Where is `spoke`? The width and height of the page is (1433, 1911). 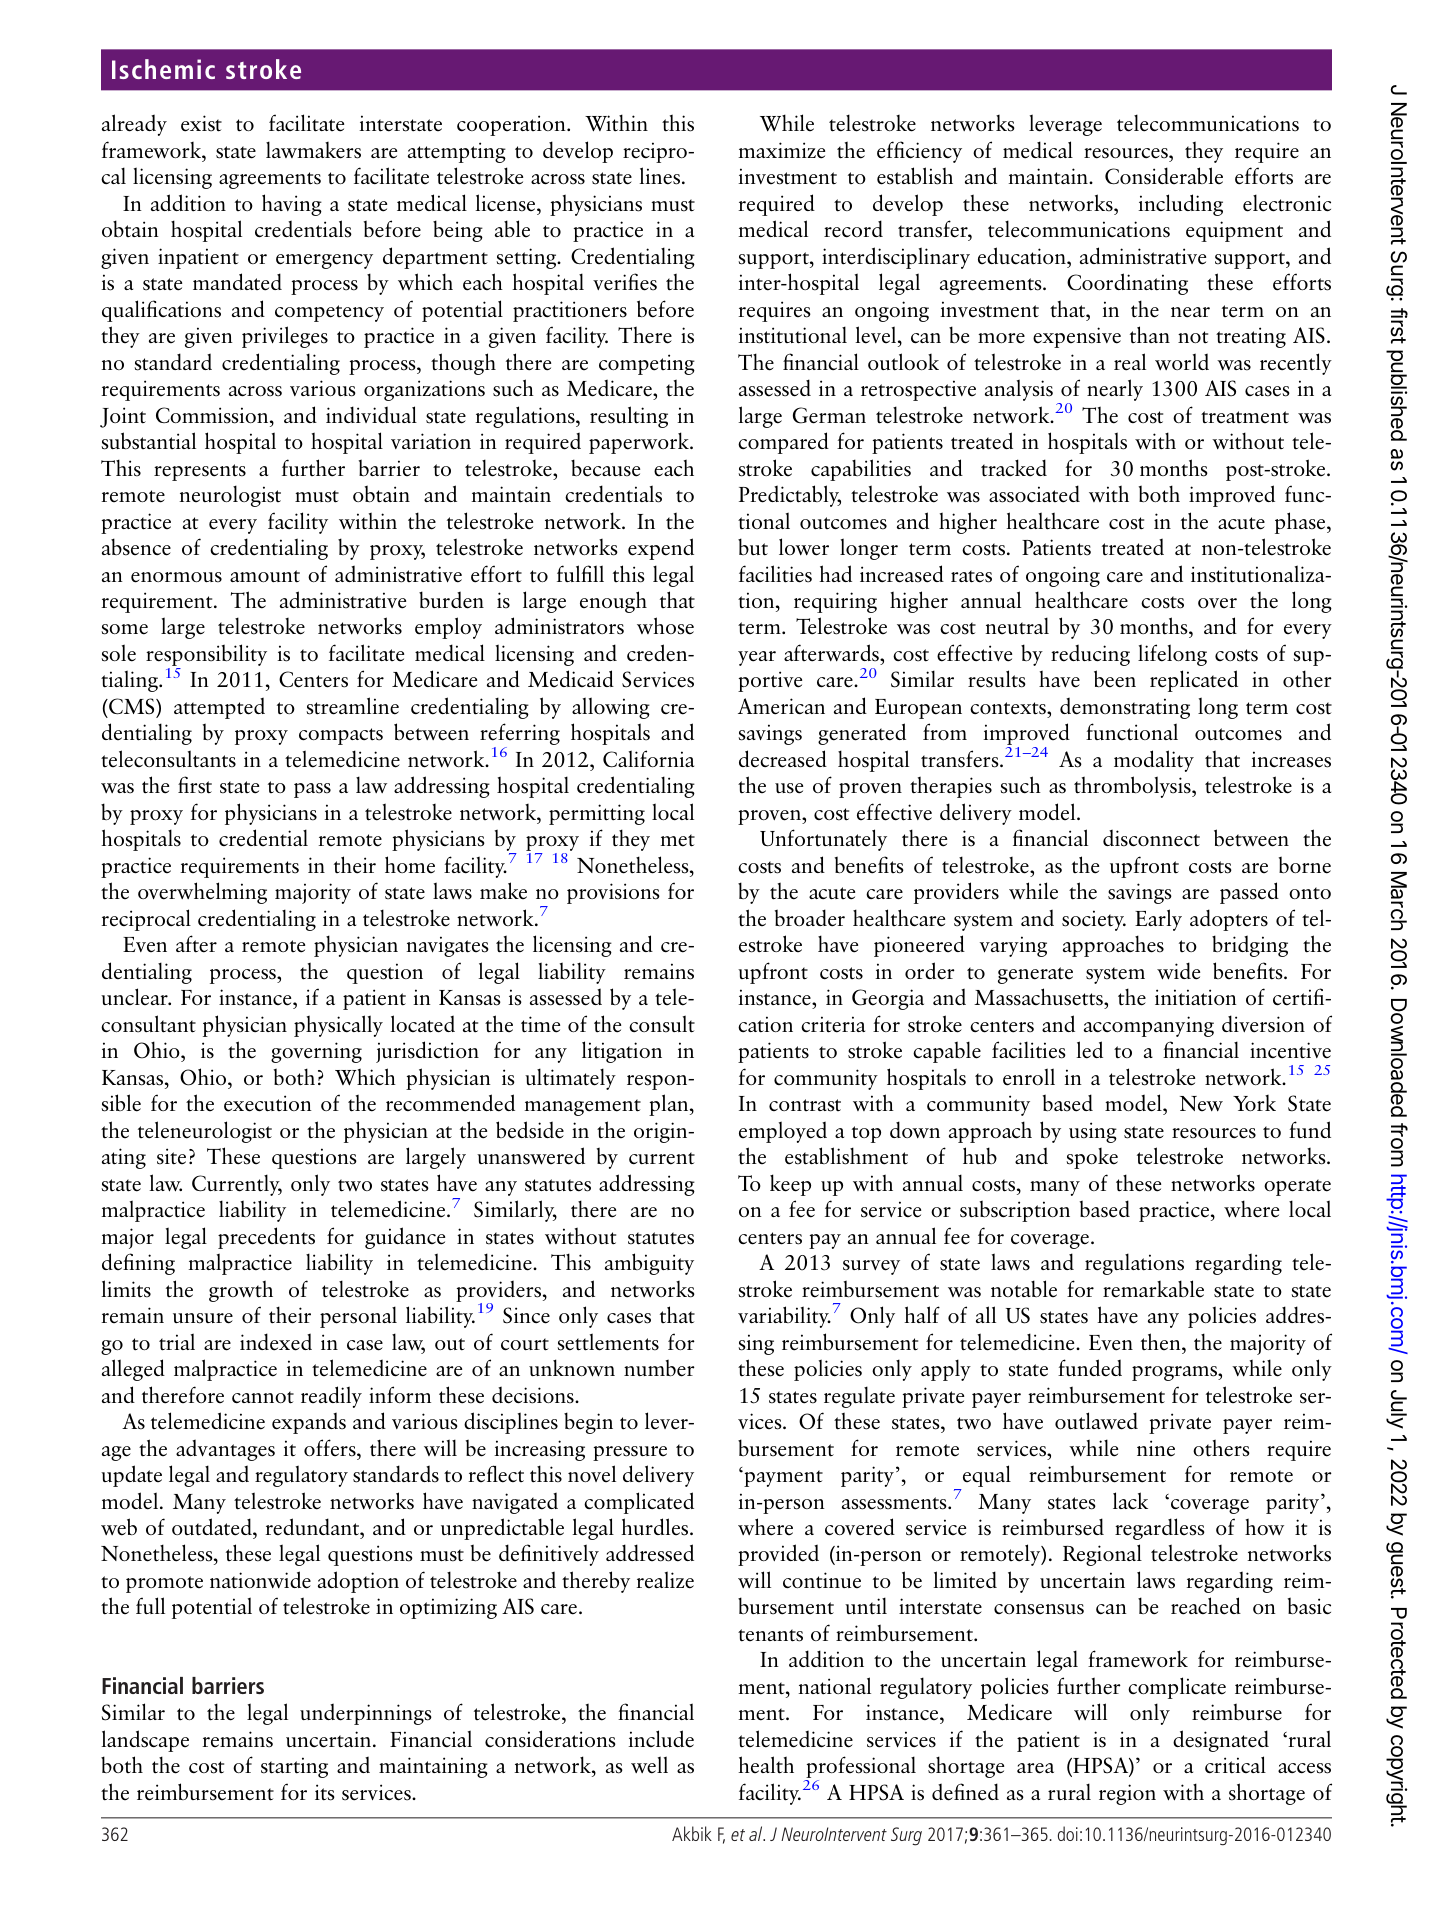
spoke is located at coordinates (1092, 1158).
